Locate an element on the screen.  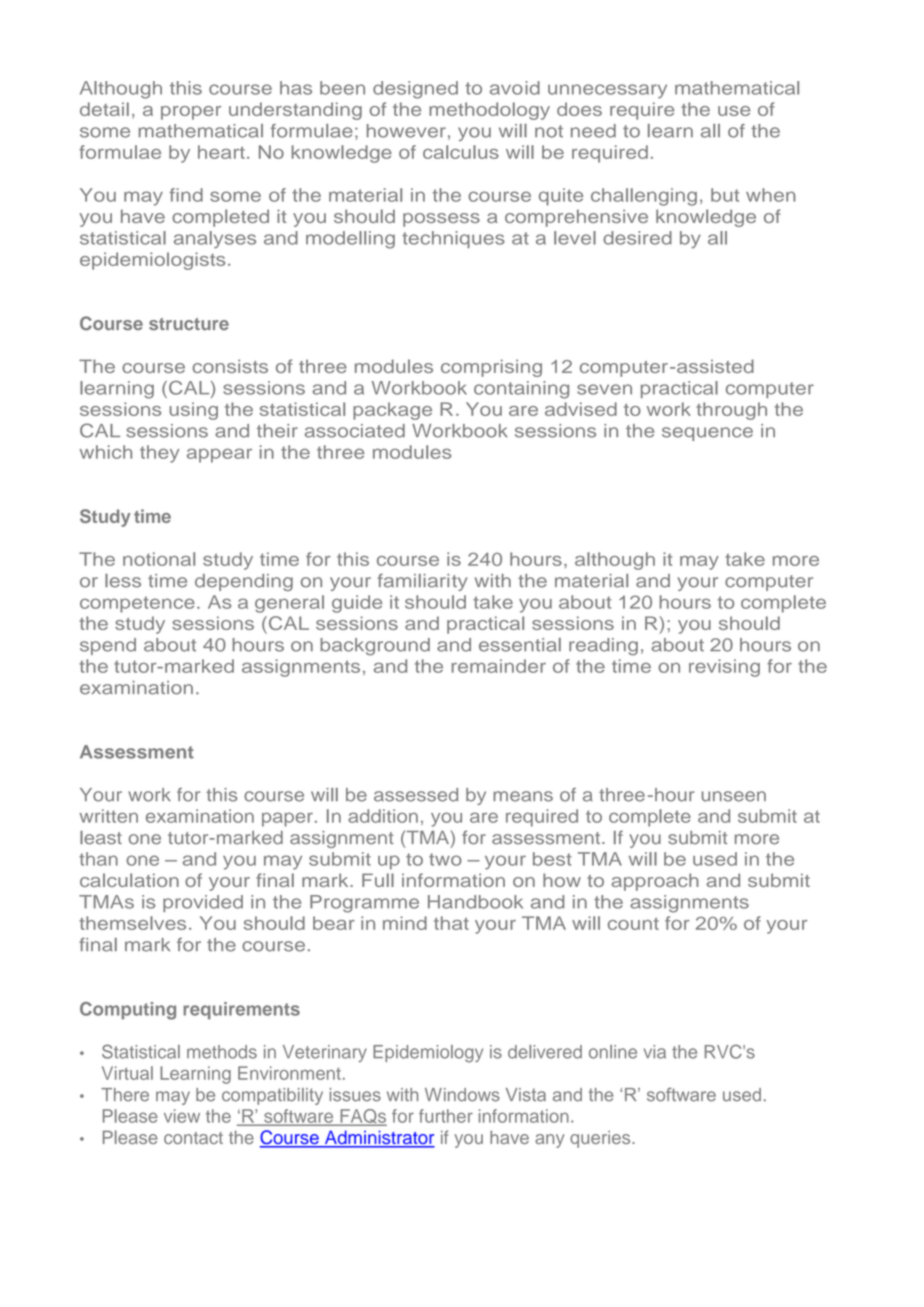
proper is located at coordinates (191, 113).
